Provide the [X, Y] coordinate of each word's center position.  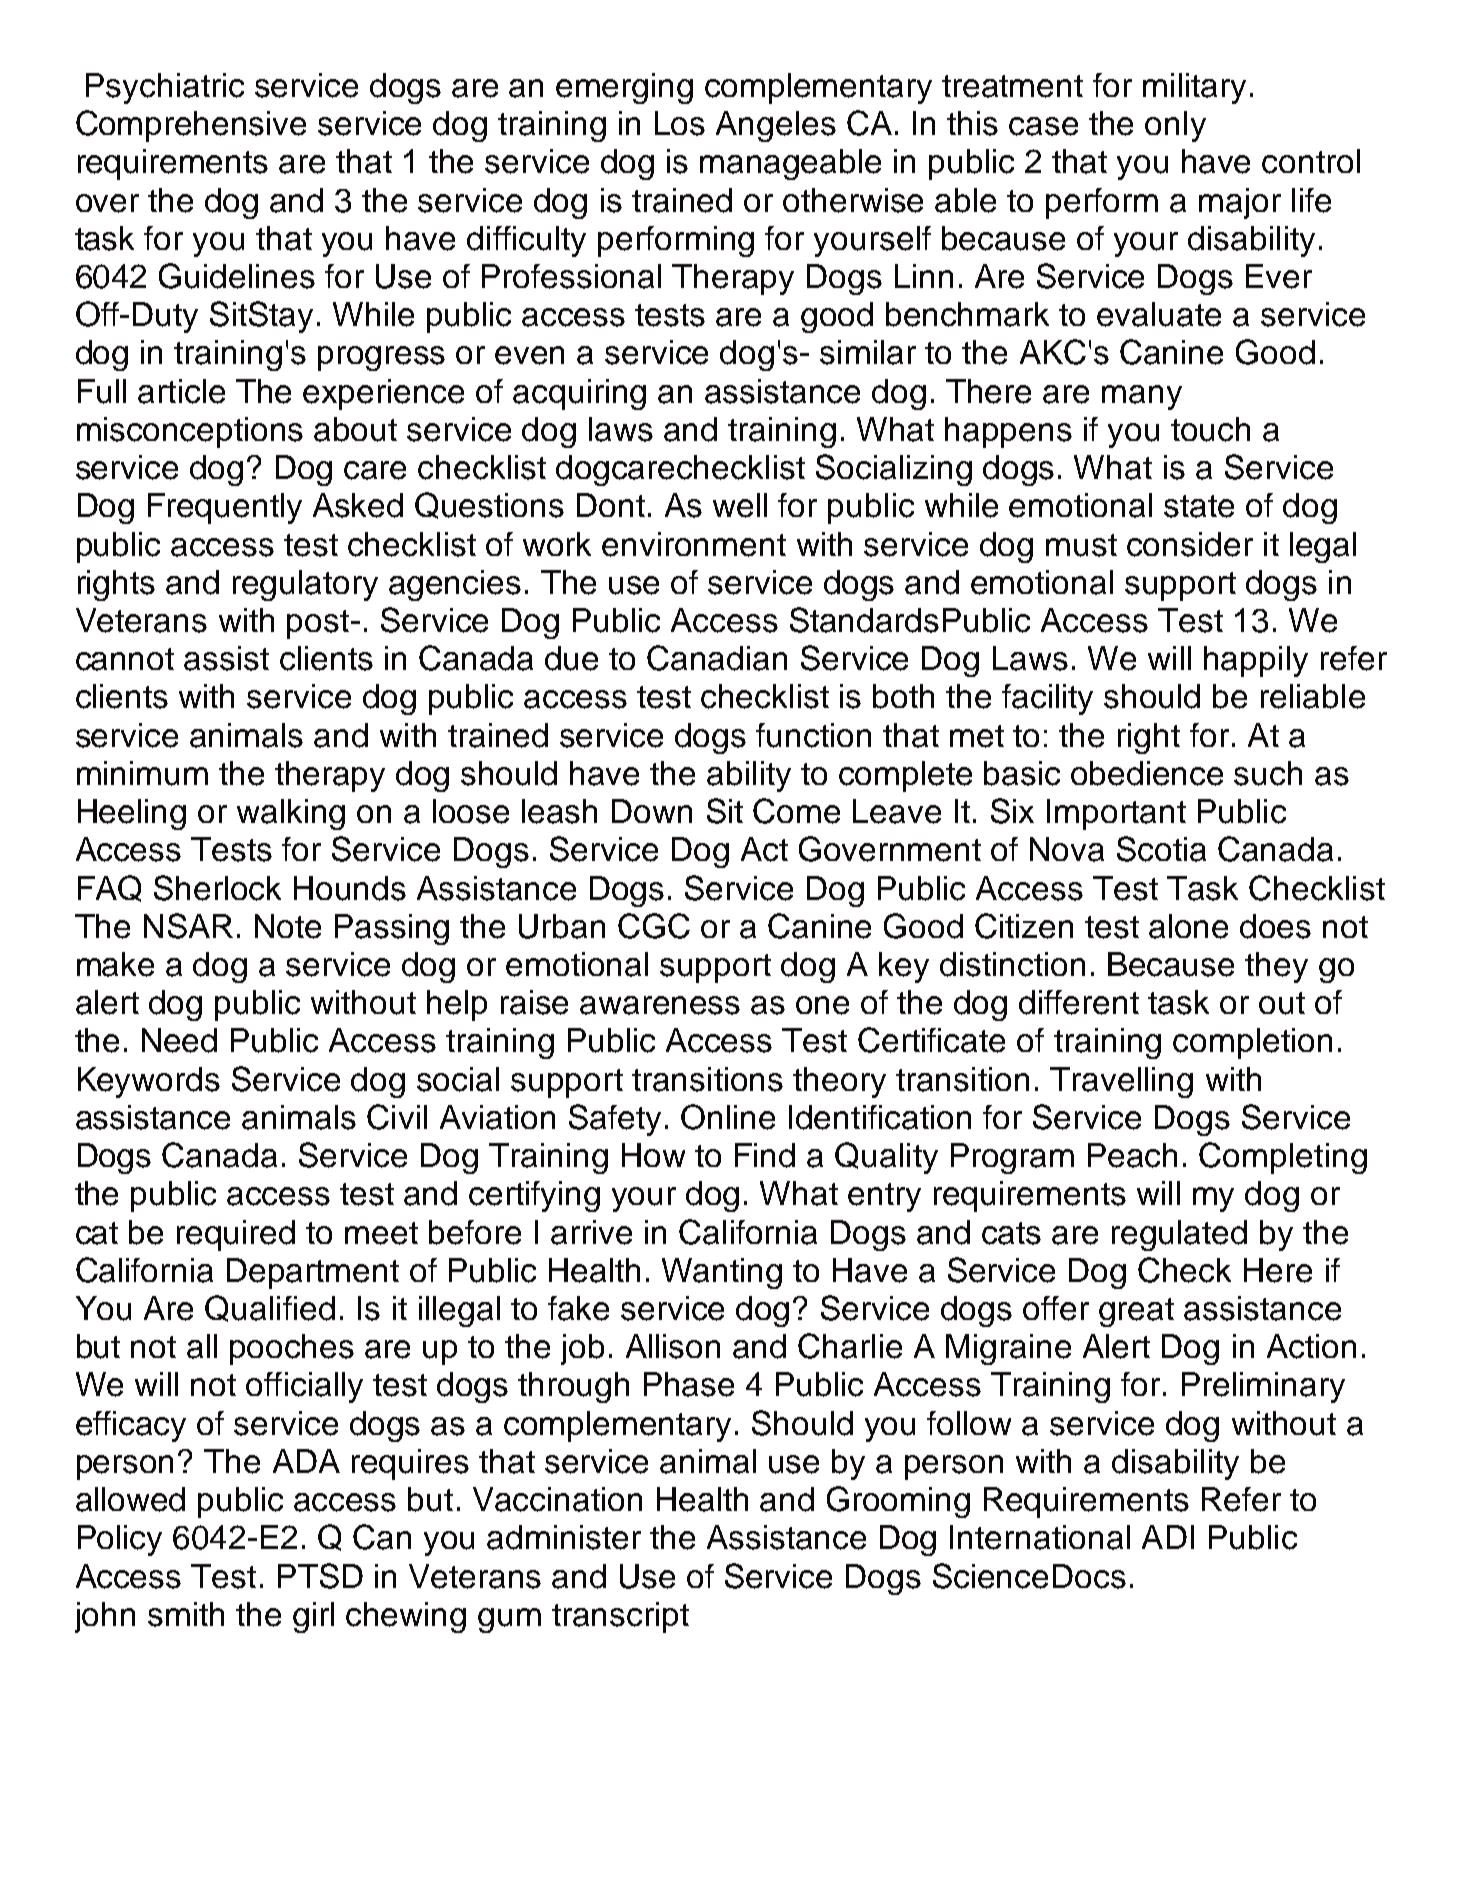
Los [680, 123]
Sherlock [217, 888]
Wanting [722, 1273]
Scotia [1161, 849]
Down [652, 811]
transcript [620, 1617]
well [740, 505]
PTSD [320, 1576]
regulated [1179, 1235]
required [236, 1235]
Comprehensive [191, 126]
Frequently [225, 508]
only [1175, 126]
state [1199, 506]
